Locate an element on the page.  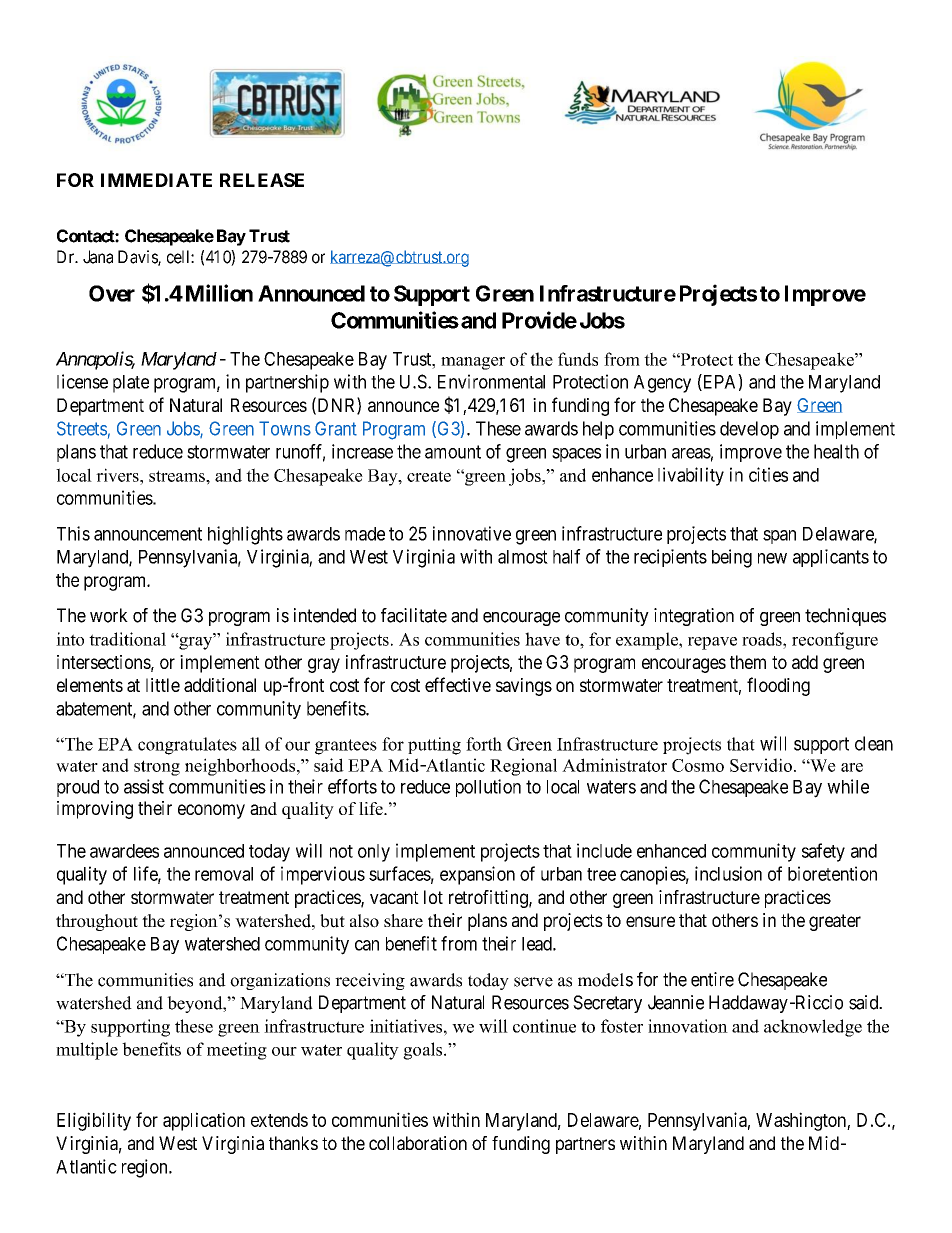
application is located at coordinates (204, 1121).
